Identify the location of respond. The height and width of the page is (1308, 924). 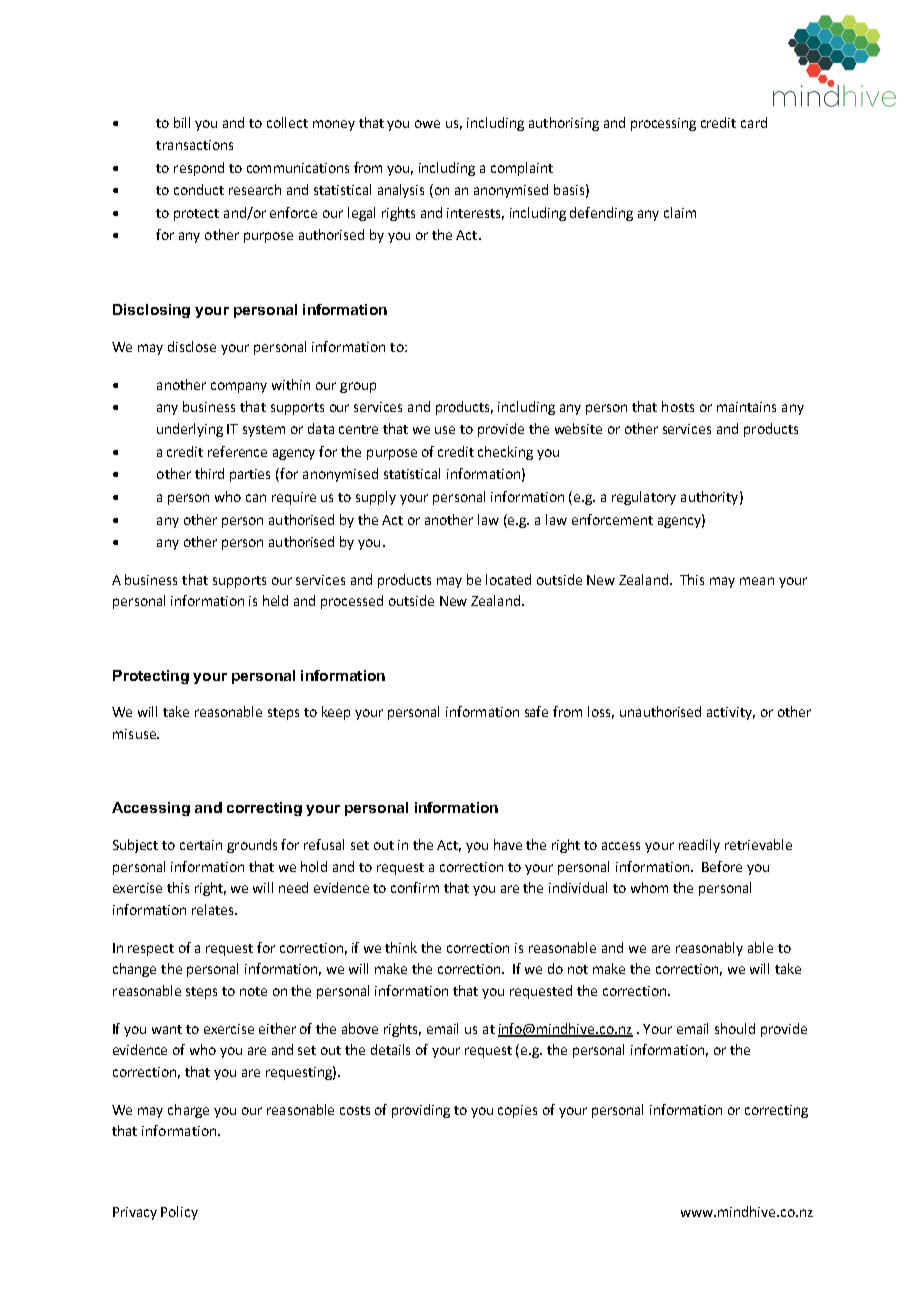
(199, 169).
